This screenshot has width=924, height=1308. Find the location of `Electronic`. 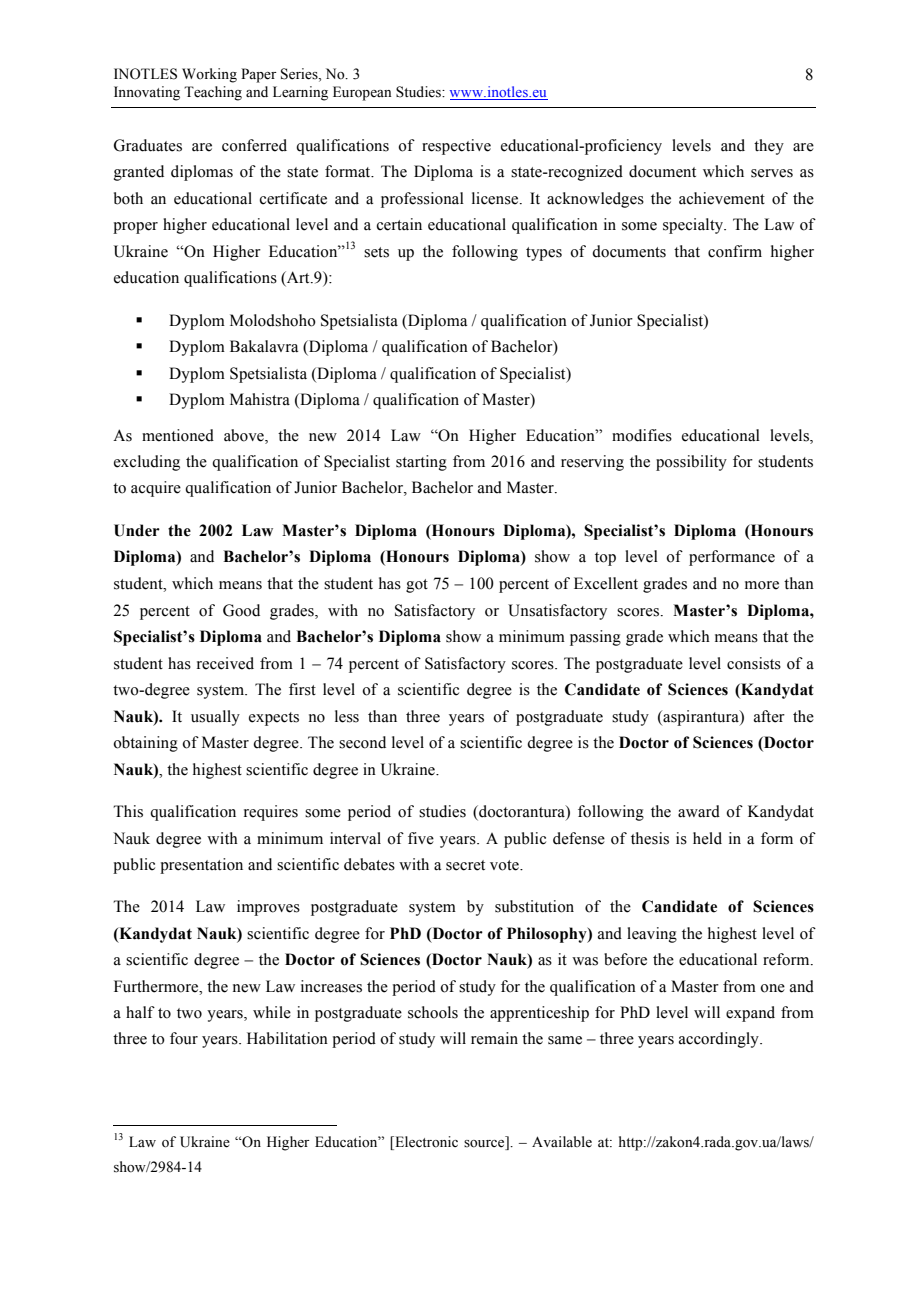

Electronic is located at coordinates (425, 1143).
